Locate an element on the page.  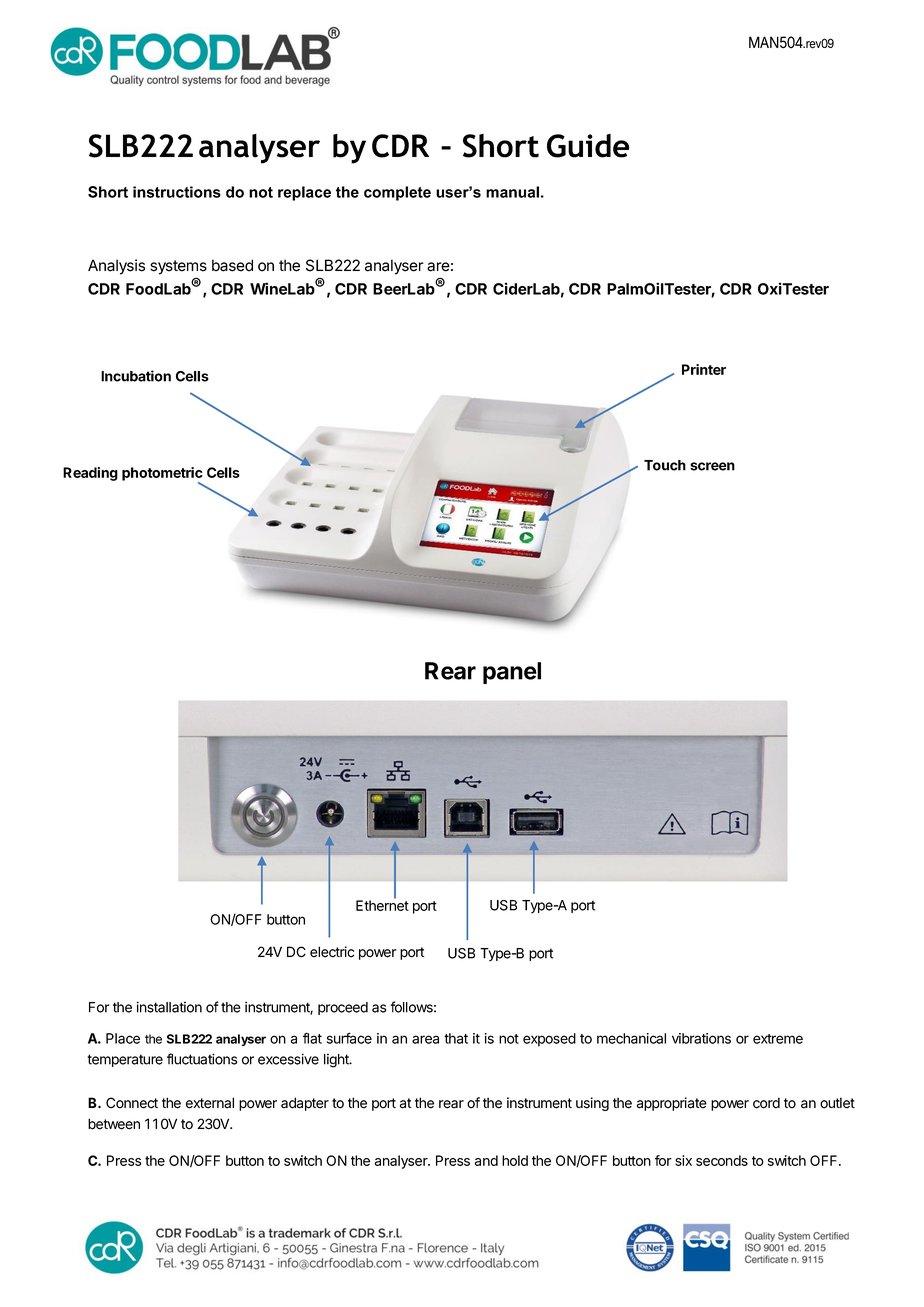
Guide is located at coordinates (588, 146).
